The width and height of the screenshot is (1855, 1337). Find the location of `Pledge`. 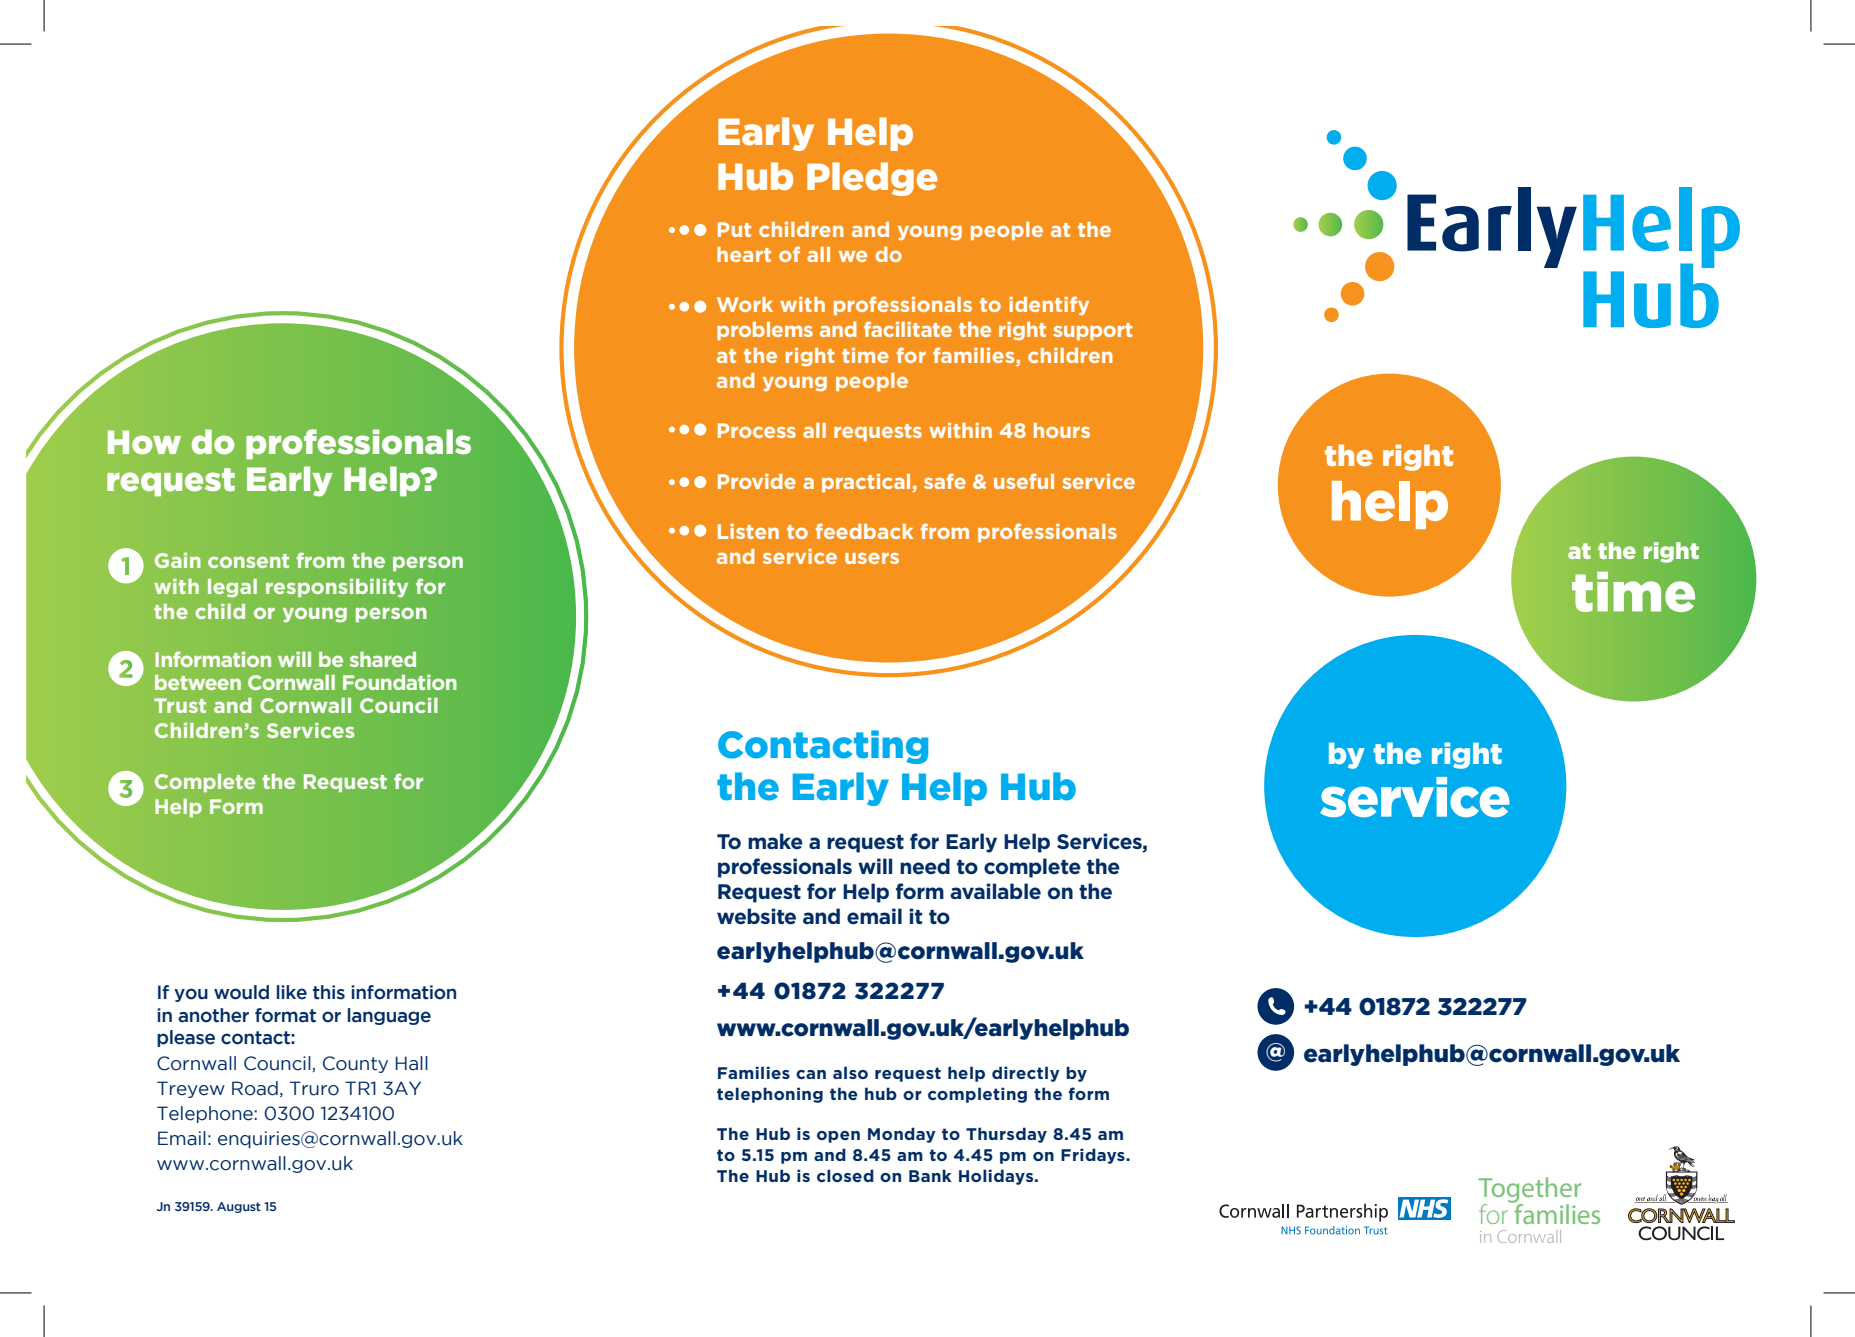

Pledge is located at coordinates (872, 179).
